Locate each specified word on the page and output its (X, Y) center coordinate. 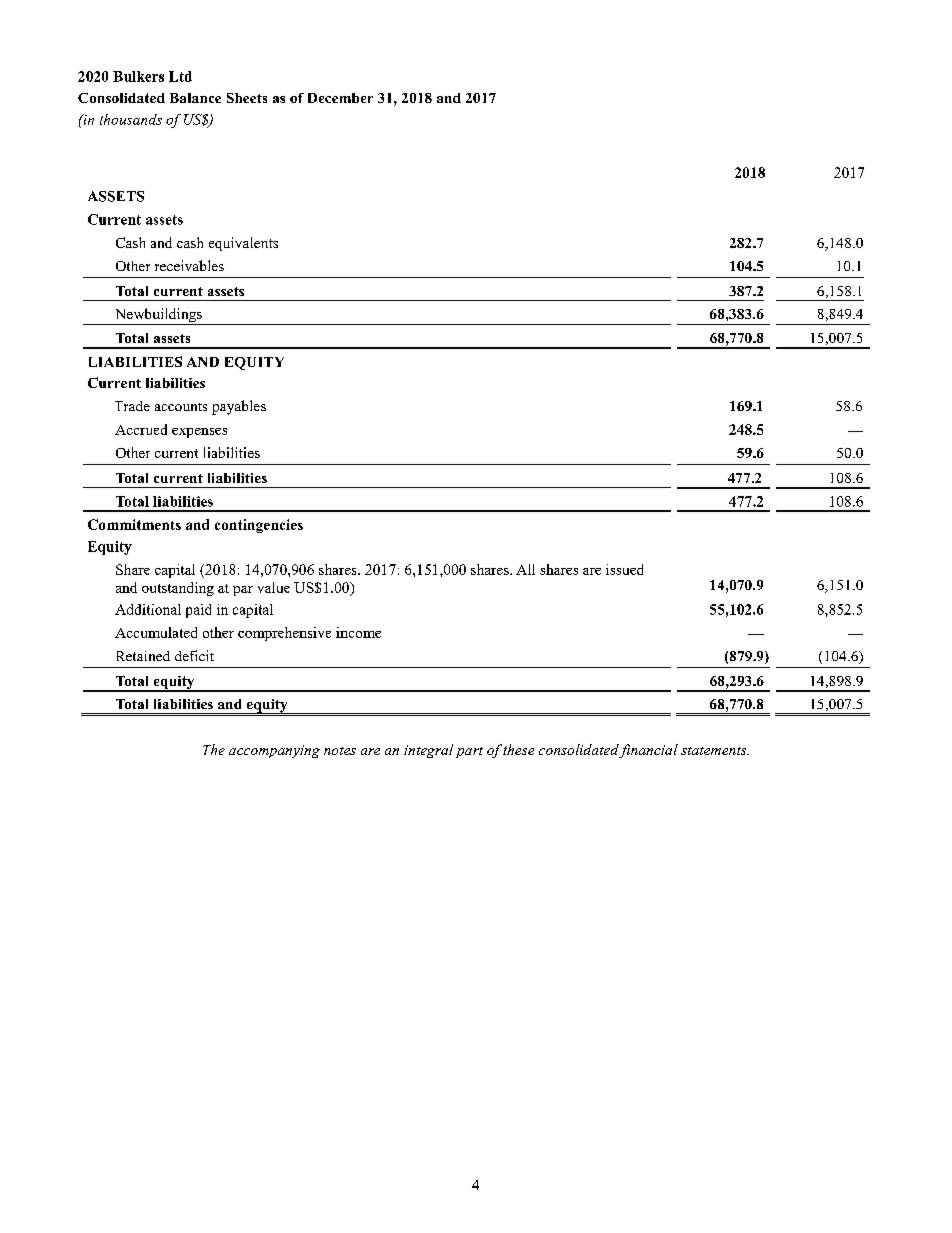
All (525, 569)
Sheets (247, 98)
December (340, 98)
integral (428, 751)
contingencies (259, 526)
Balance (195, 98)
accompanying (274, 751)
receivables (189, 265)
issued (624, 569)
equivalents (243, 244)
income (358, 632)
